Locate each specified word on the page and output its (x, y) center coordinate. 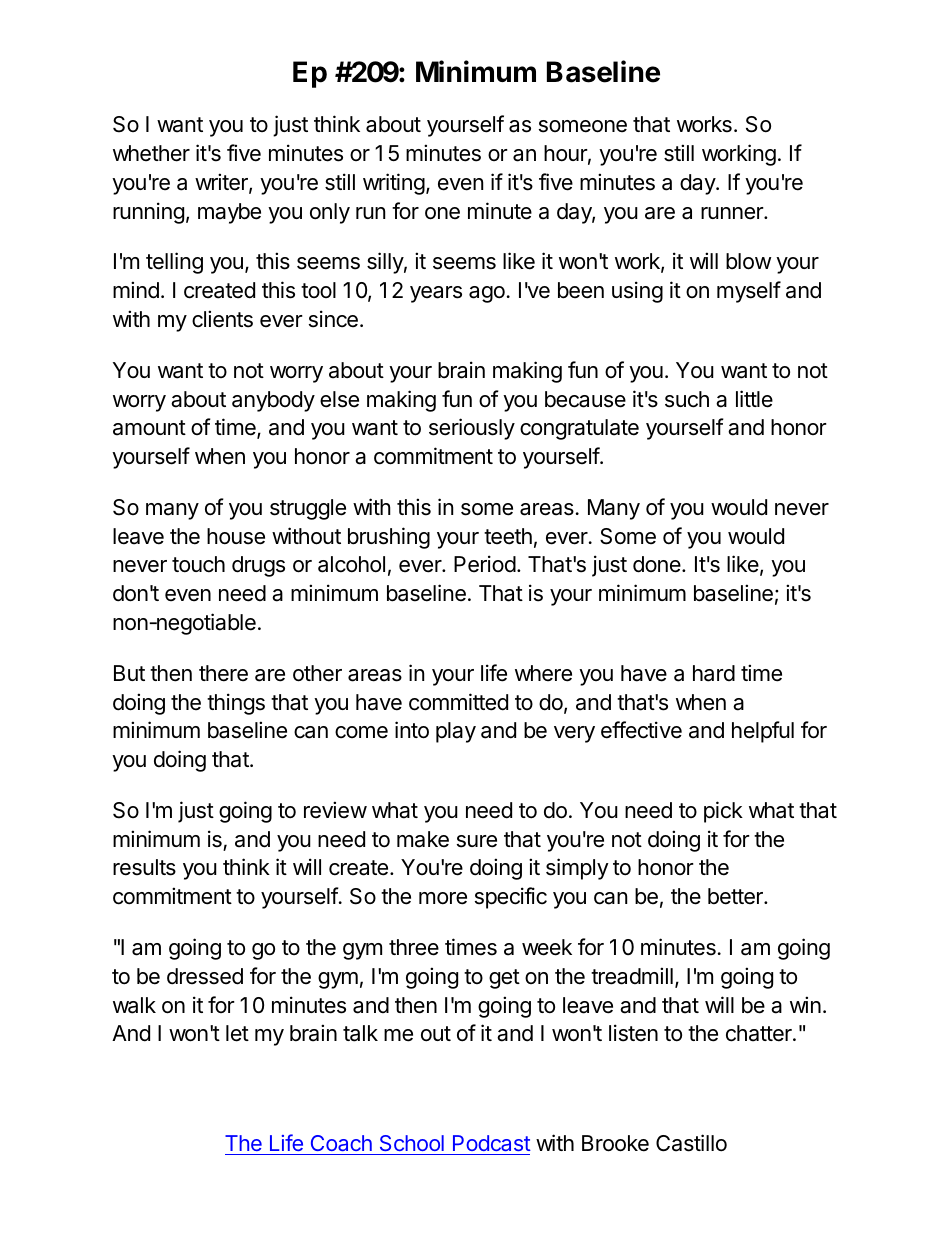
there (223, 673)
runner (733, 213)
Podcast (492, 1143)
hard (714, 673)
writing (394, 184)
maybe (229, 213)
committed (458, 702)
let (237, 1033)
